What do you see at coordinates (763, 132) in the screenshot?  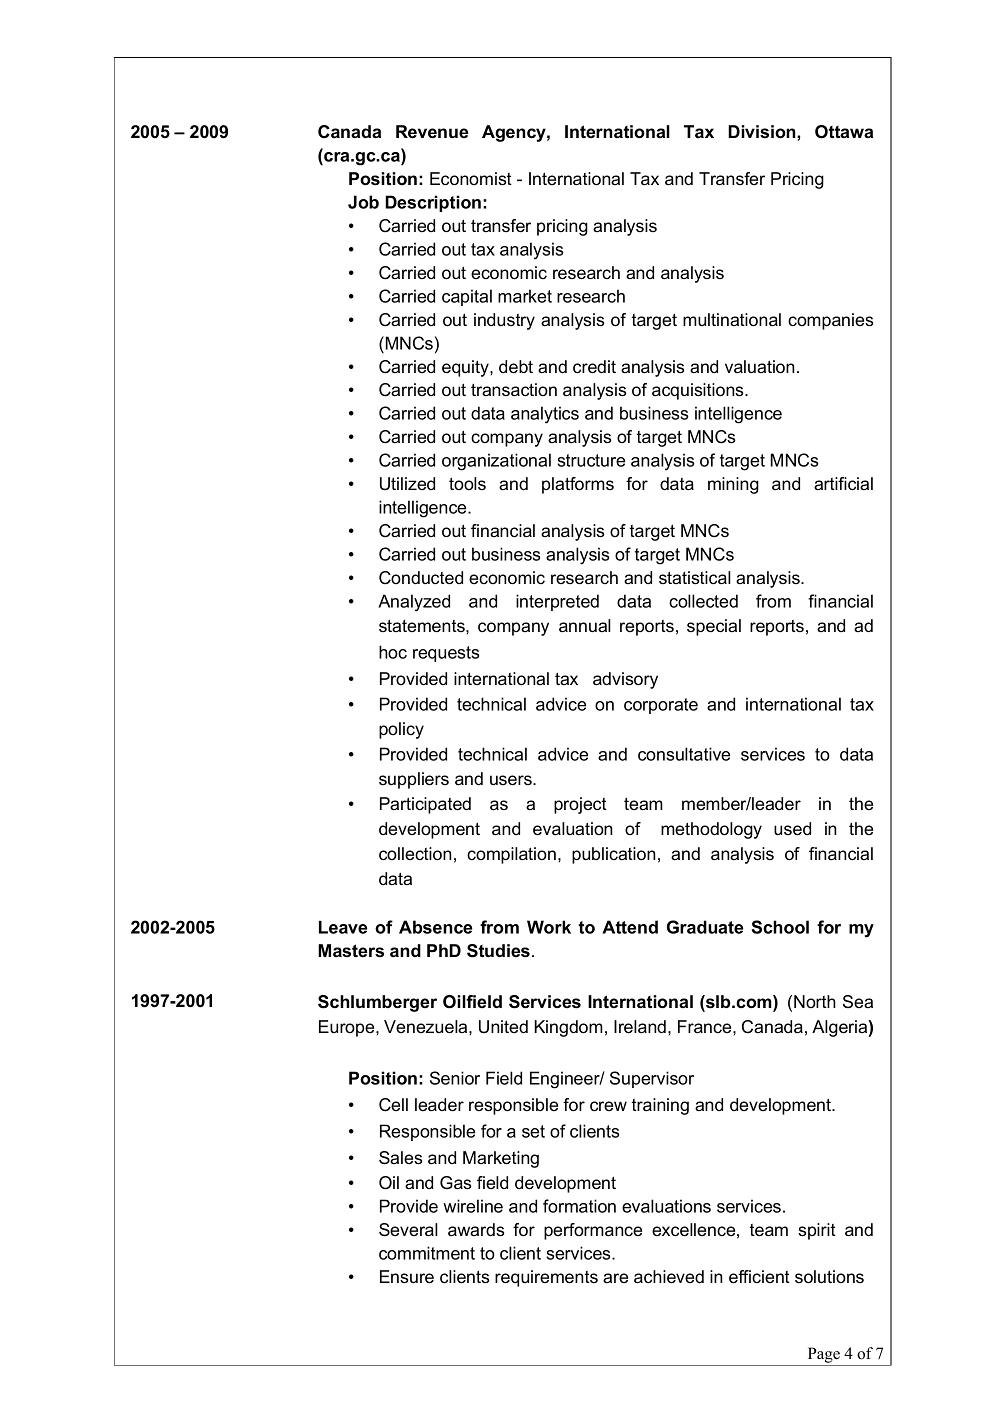 I see `Division` at bounding box center [763, 132].
